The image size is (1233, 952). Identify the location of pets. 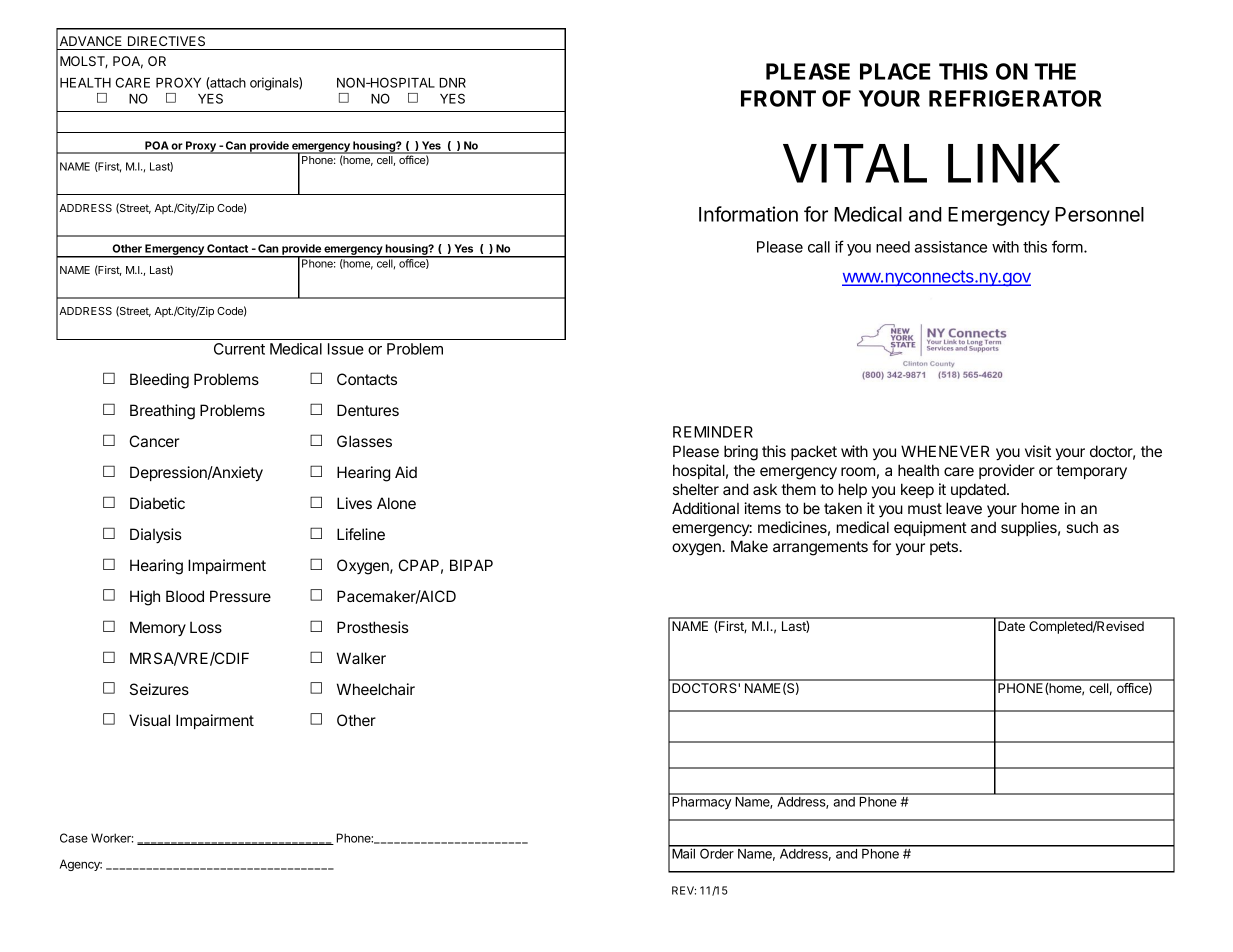
(945, 548).
